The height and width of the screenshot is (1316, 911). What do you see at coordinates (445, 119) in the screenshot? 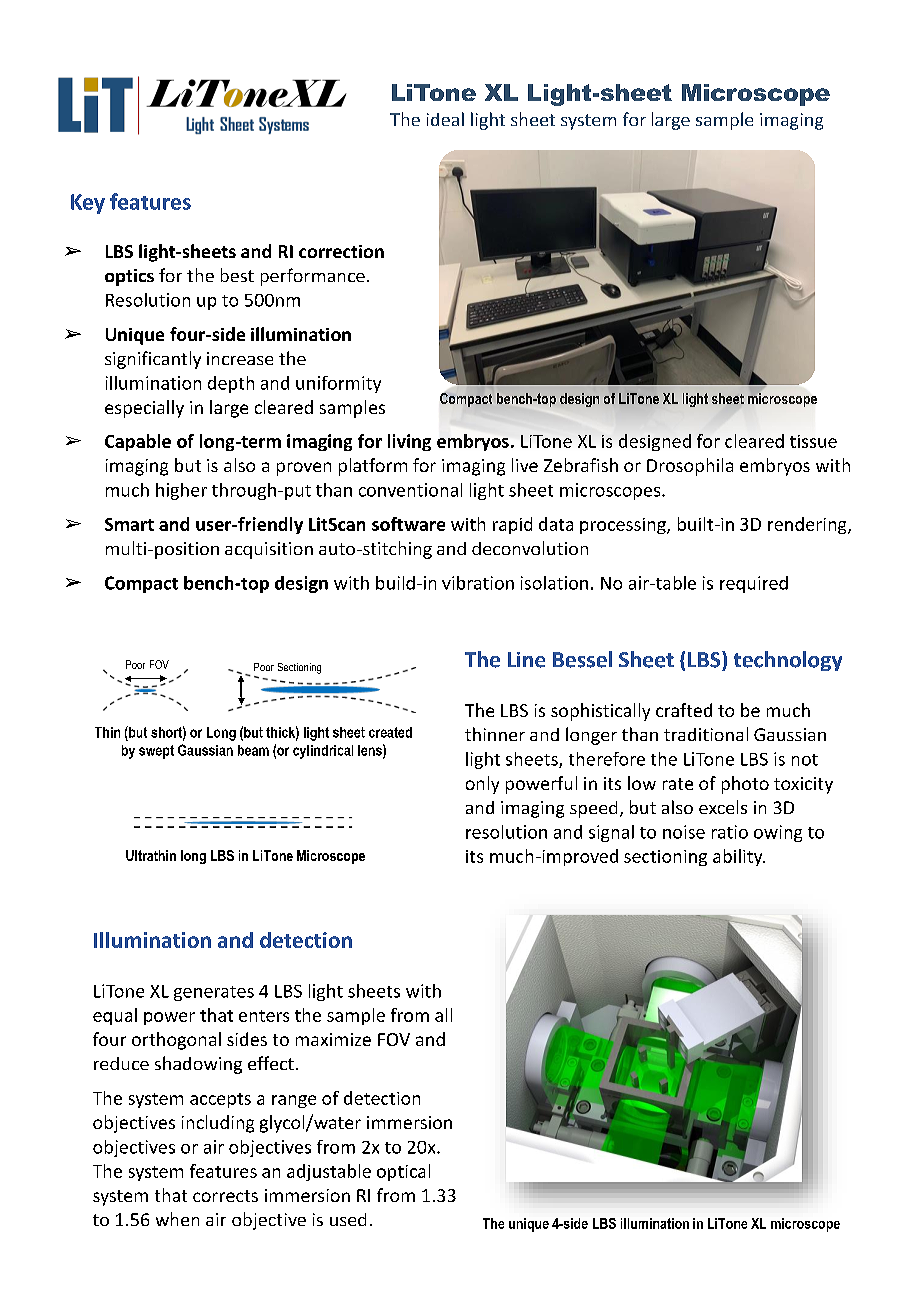
I see `ideal` at bounding box center [445, 119].
